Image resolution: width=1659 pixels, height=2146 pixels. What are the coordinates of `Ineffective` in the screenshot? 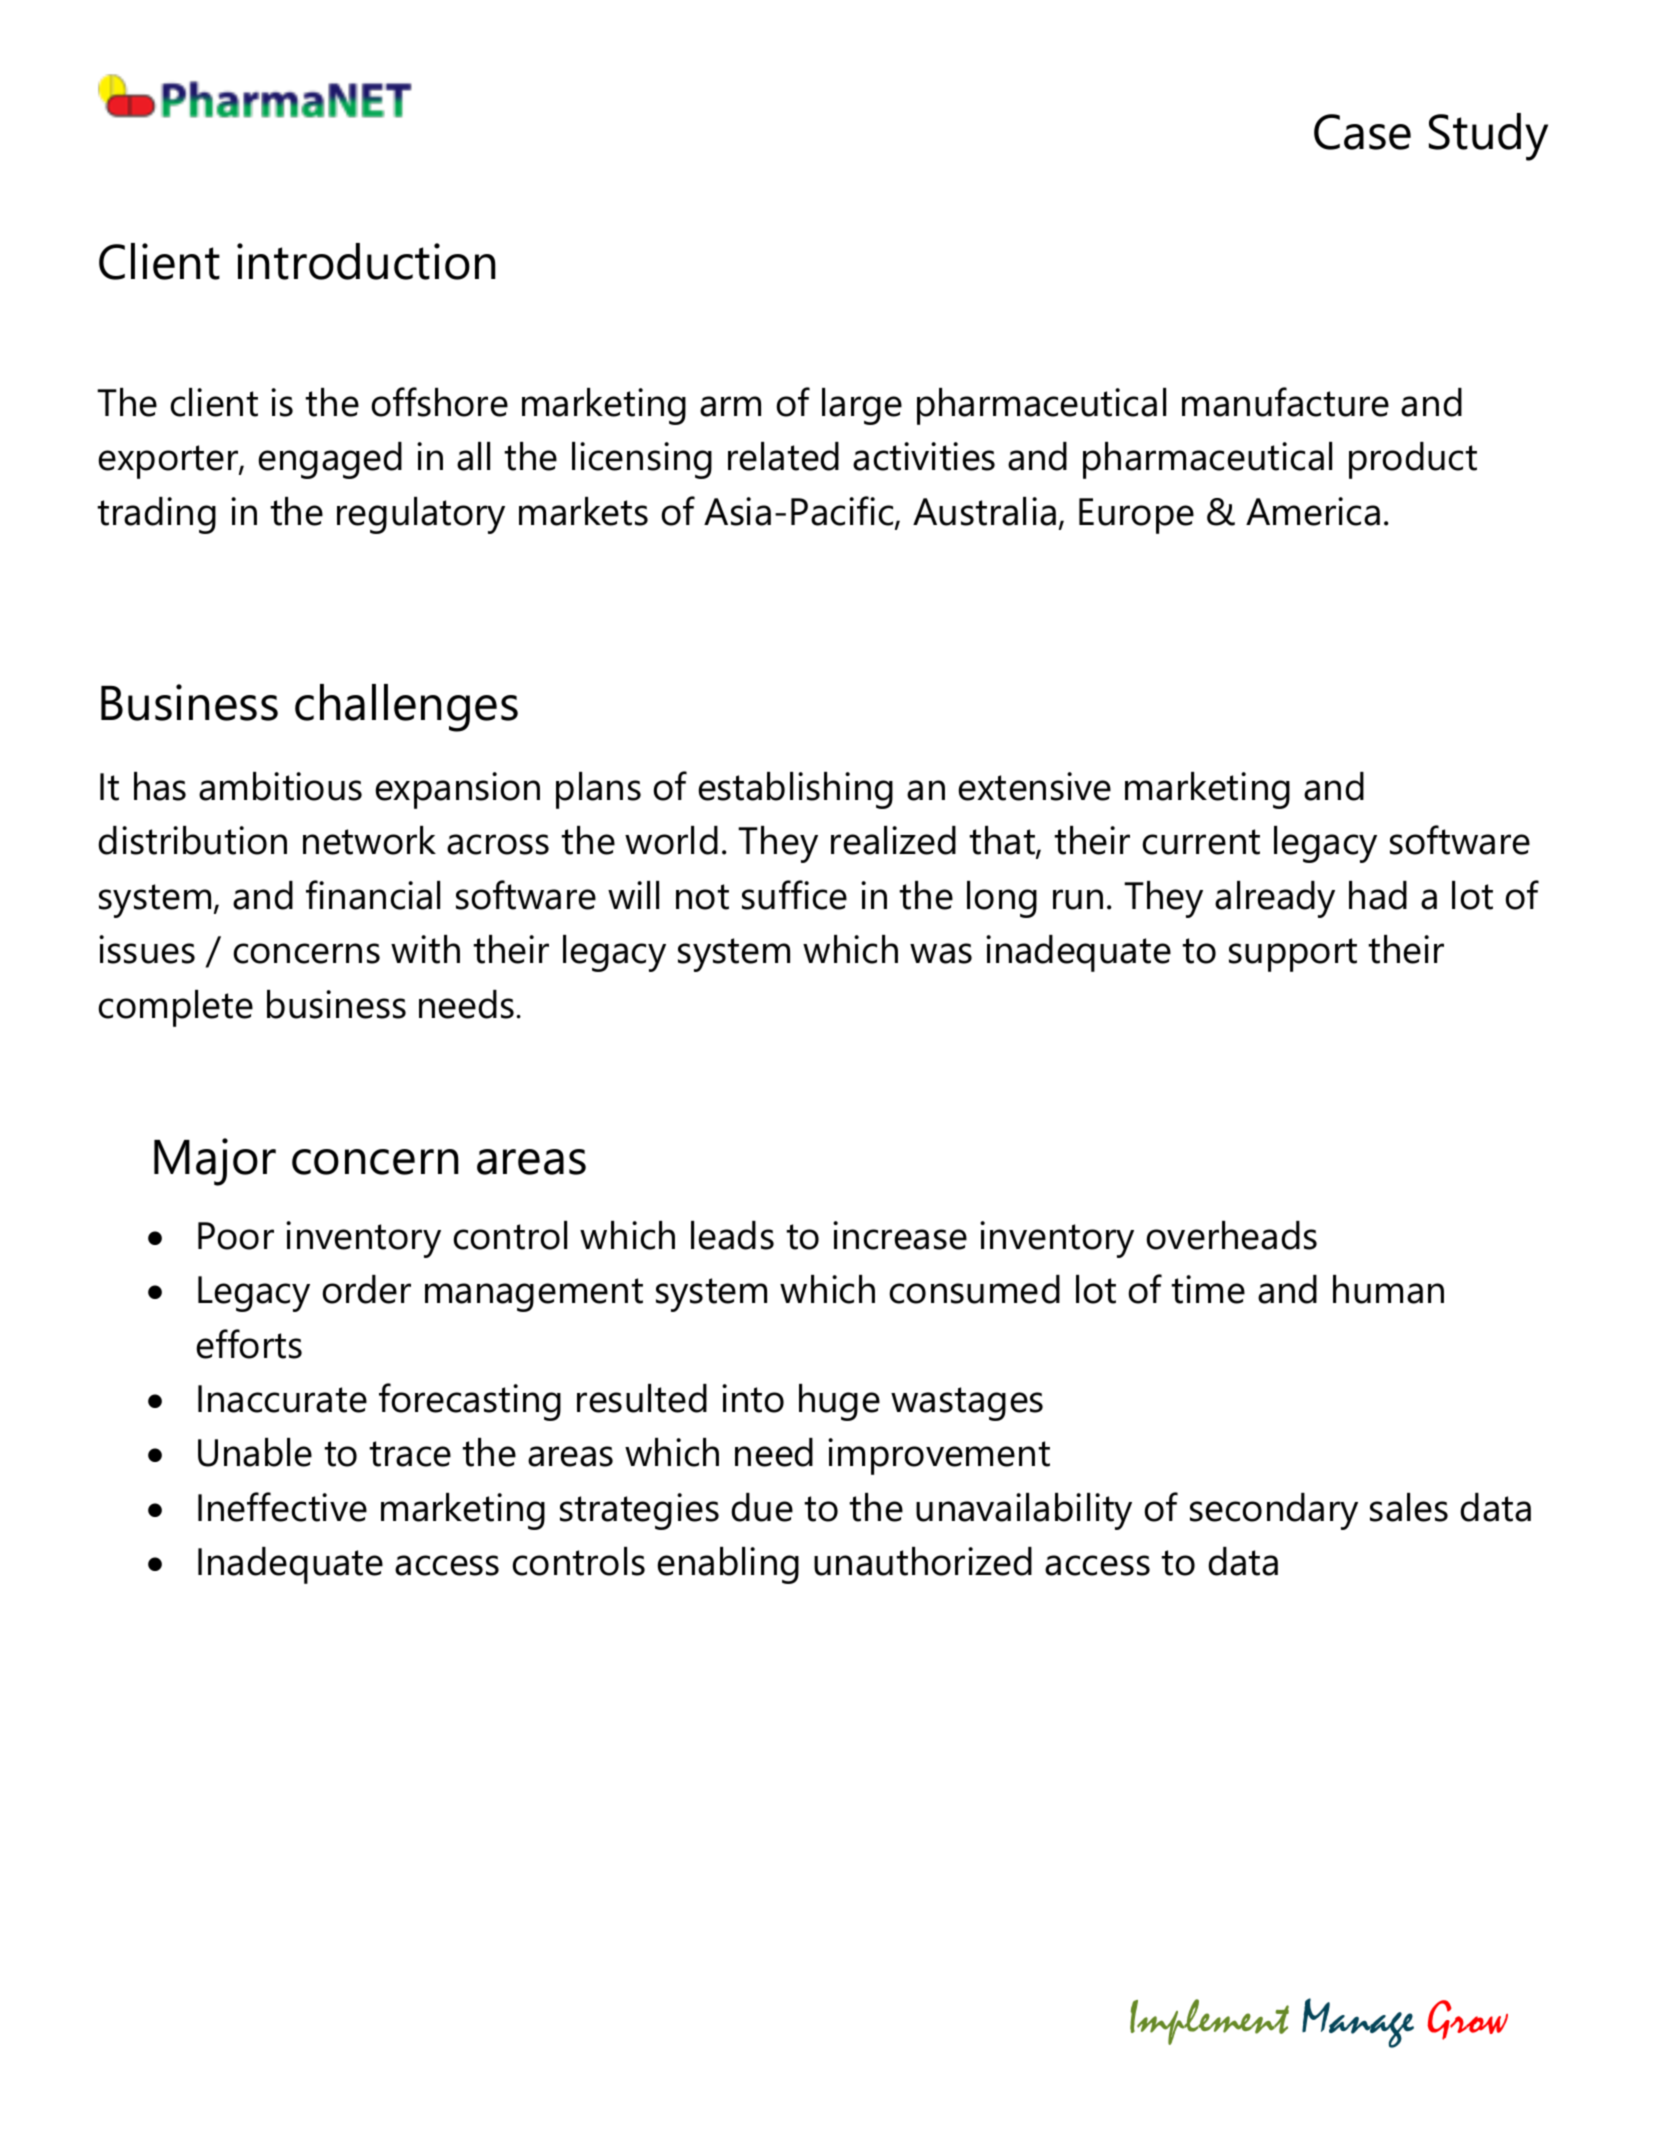 It's located at (282, 1507).
